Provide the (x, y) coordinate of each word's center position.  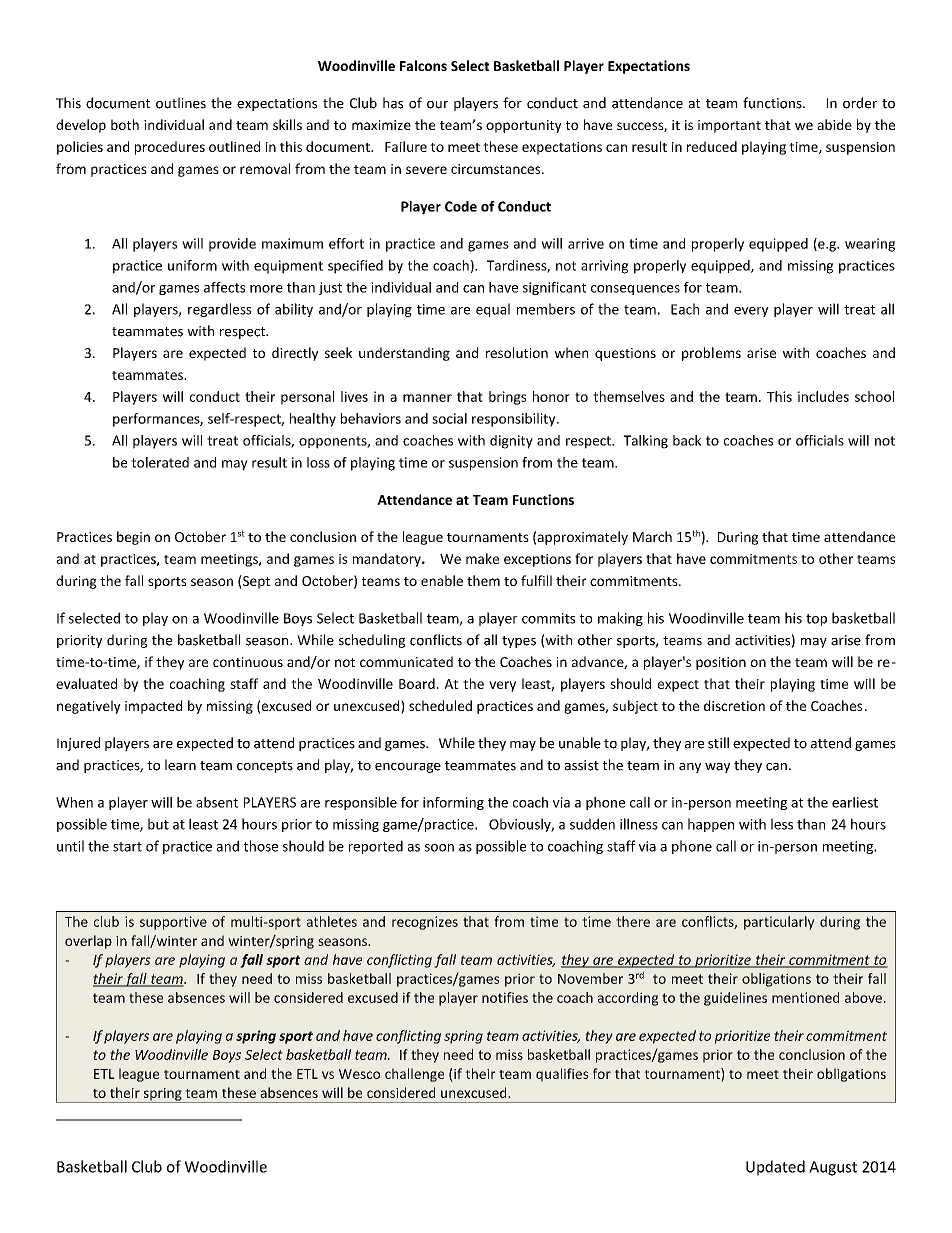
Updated (775, 1168)
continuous (248, 662)
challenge (414, 1075)
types (519, 642)
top (816, 620)
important (729, 126)
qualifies (562, 1075)
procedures (170, 148)
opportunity (524, 126)
